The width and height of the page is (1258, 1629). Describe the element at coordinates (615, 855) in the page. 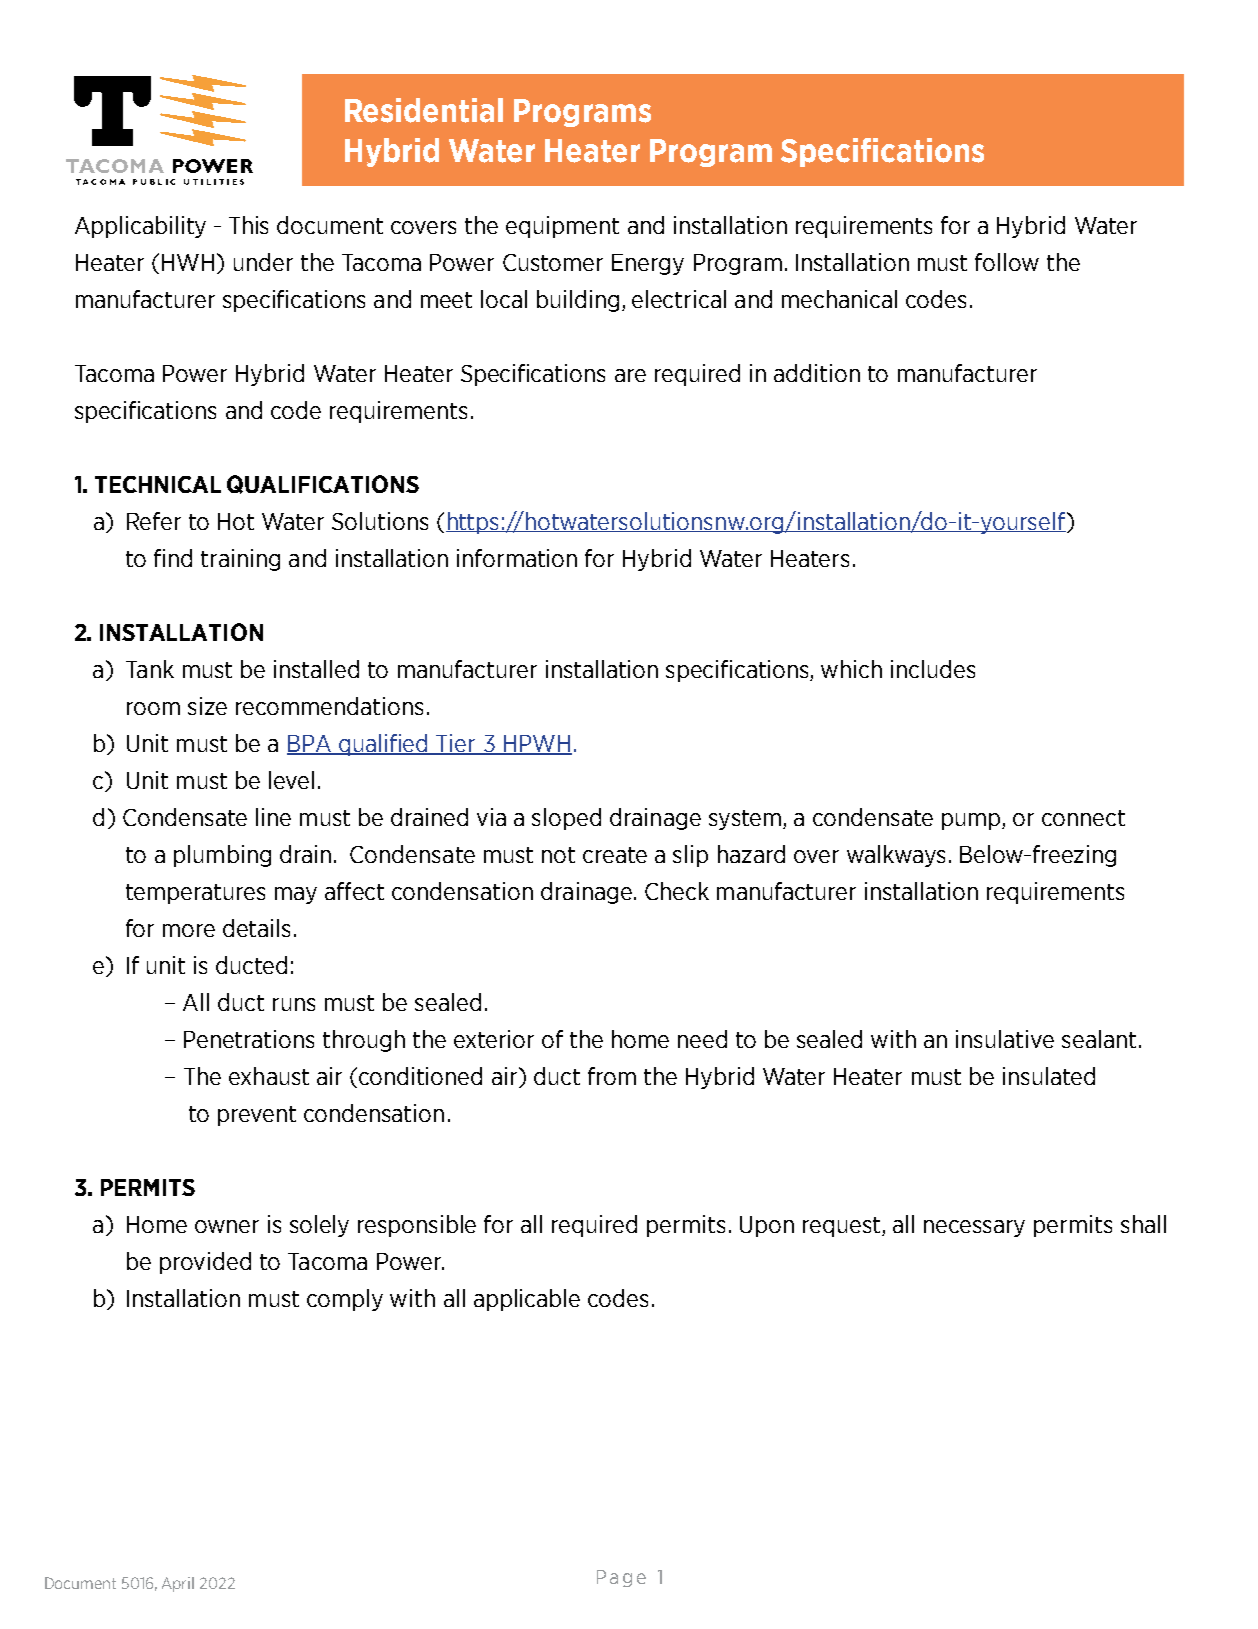

I see `create` at that location.
